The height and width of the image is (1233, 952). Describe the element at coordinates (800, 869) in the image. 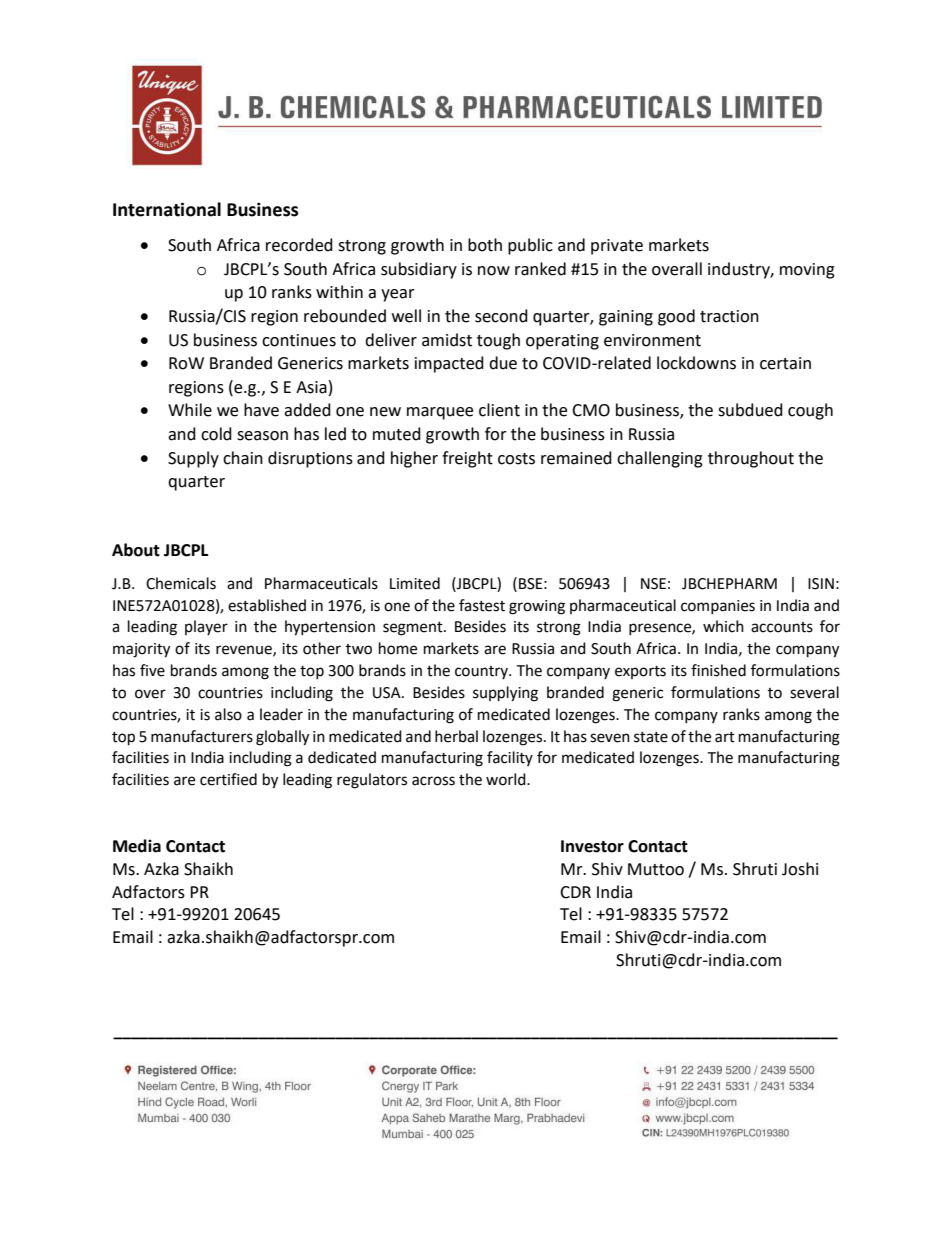

I see `Joshi` at that location.
